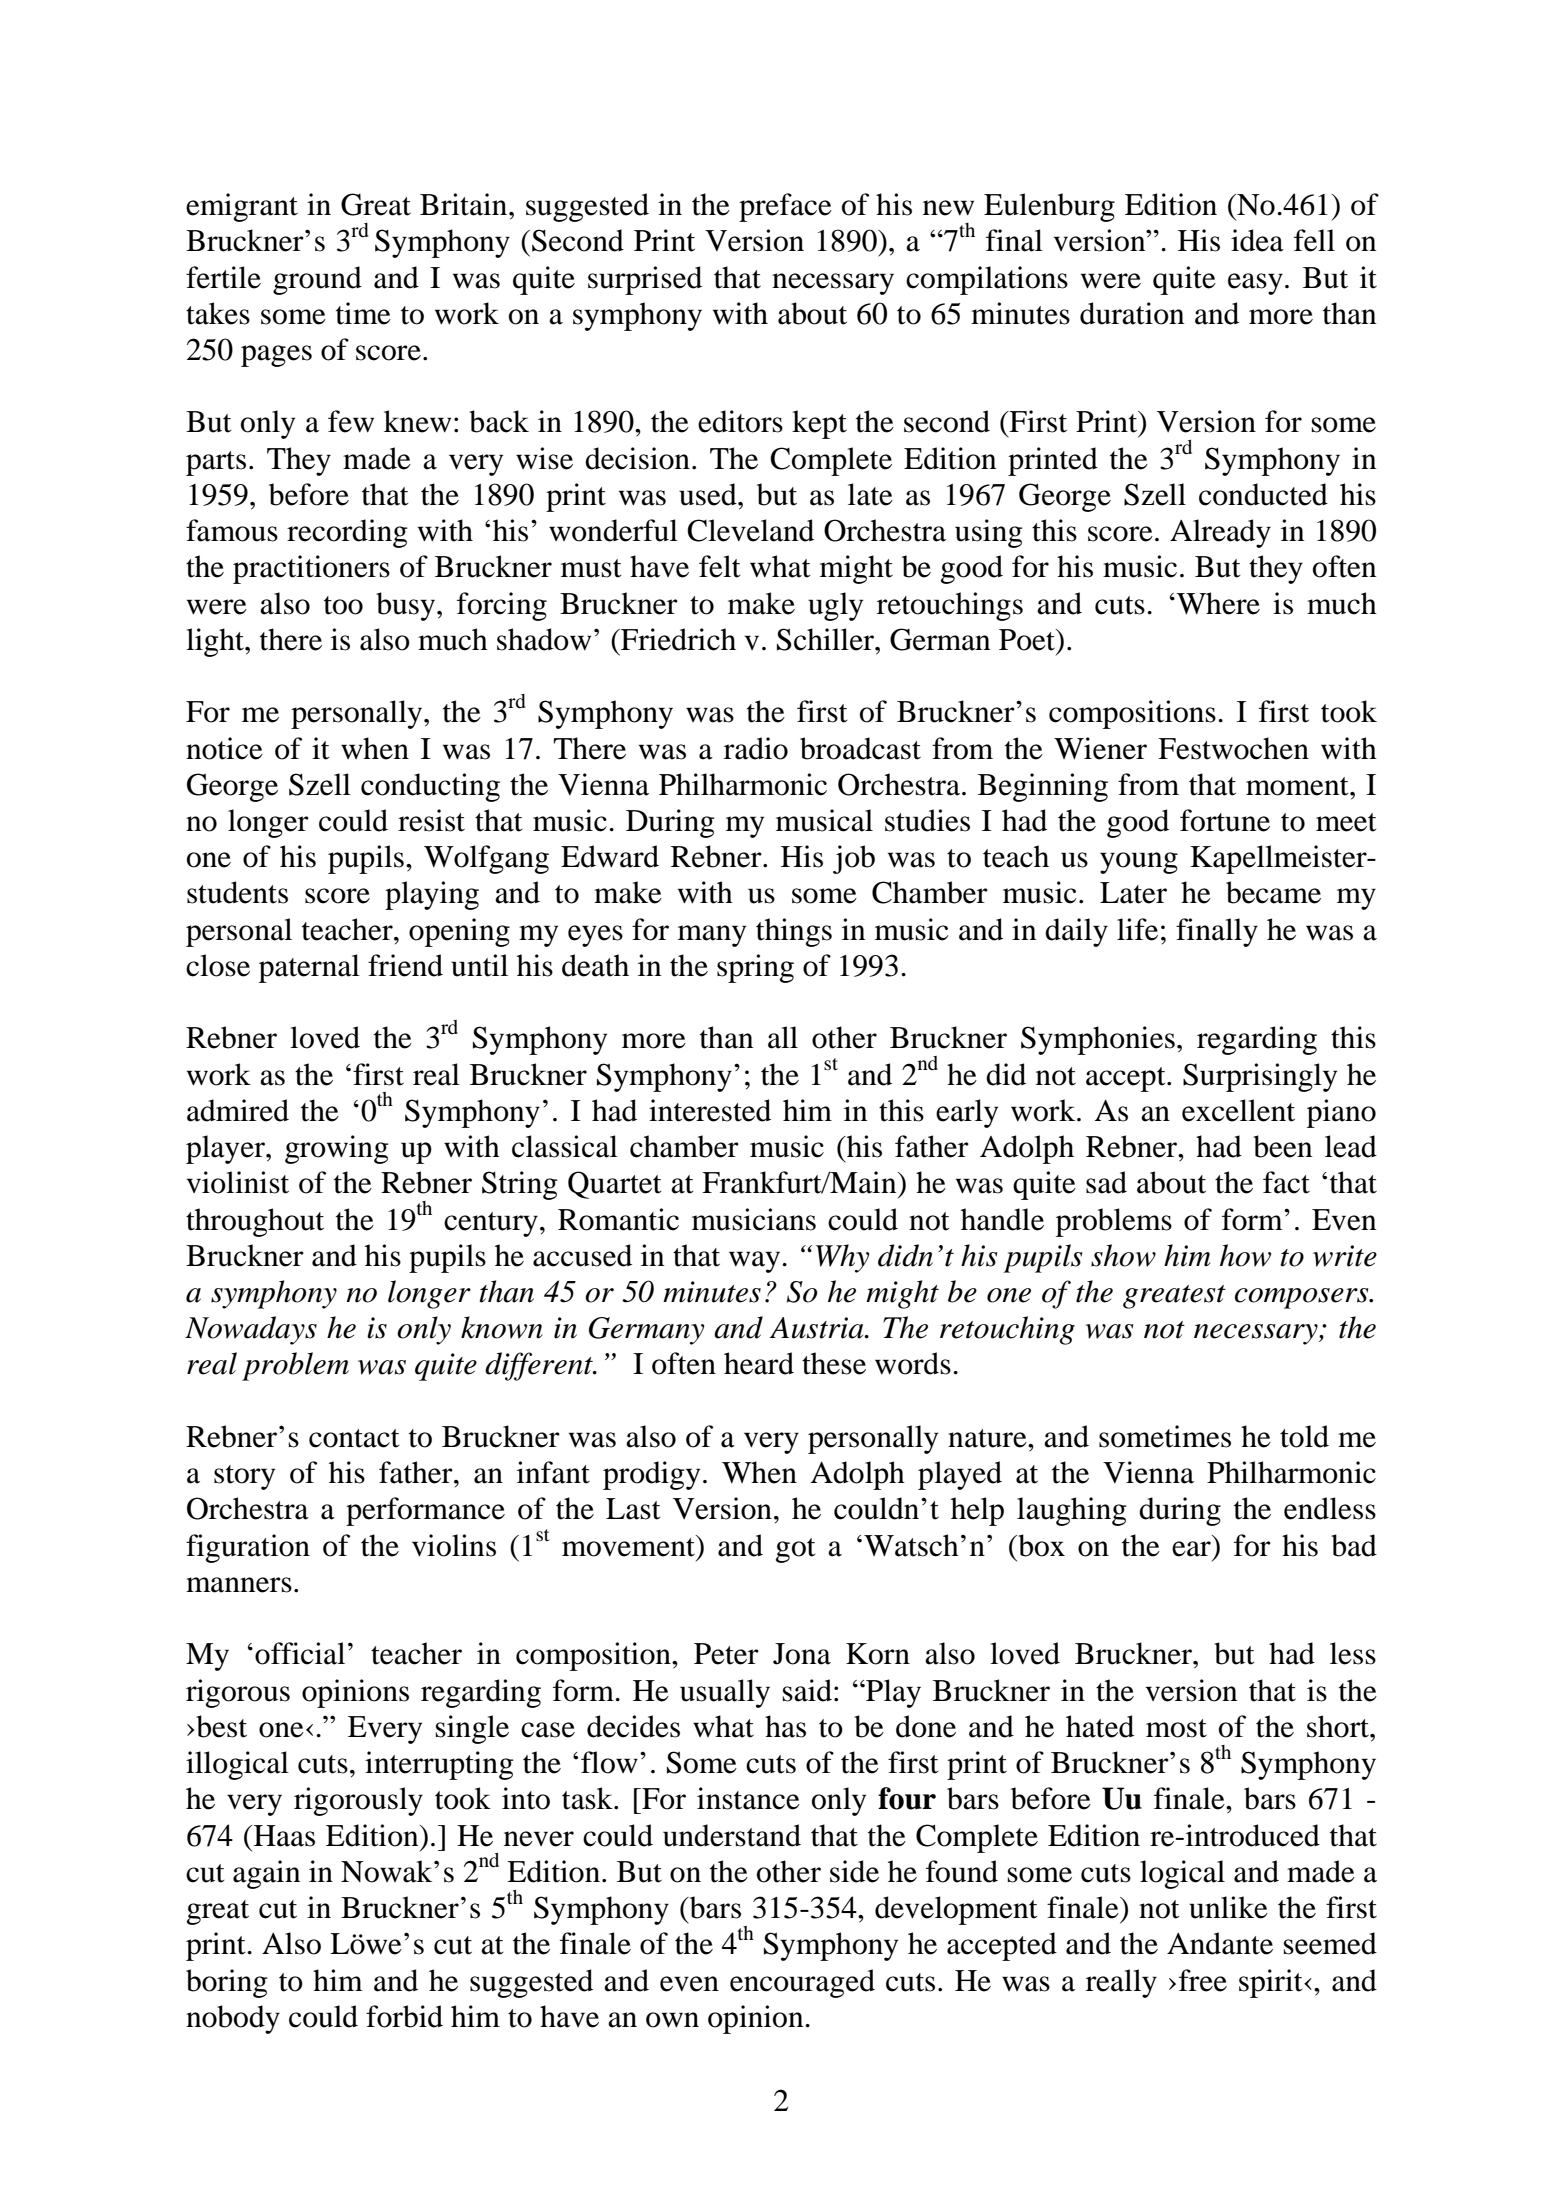  Describe the element at coordinates (1238, 1110) in the image. I see `excellent` at that location.
